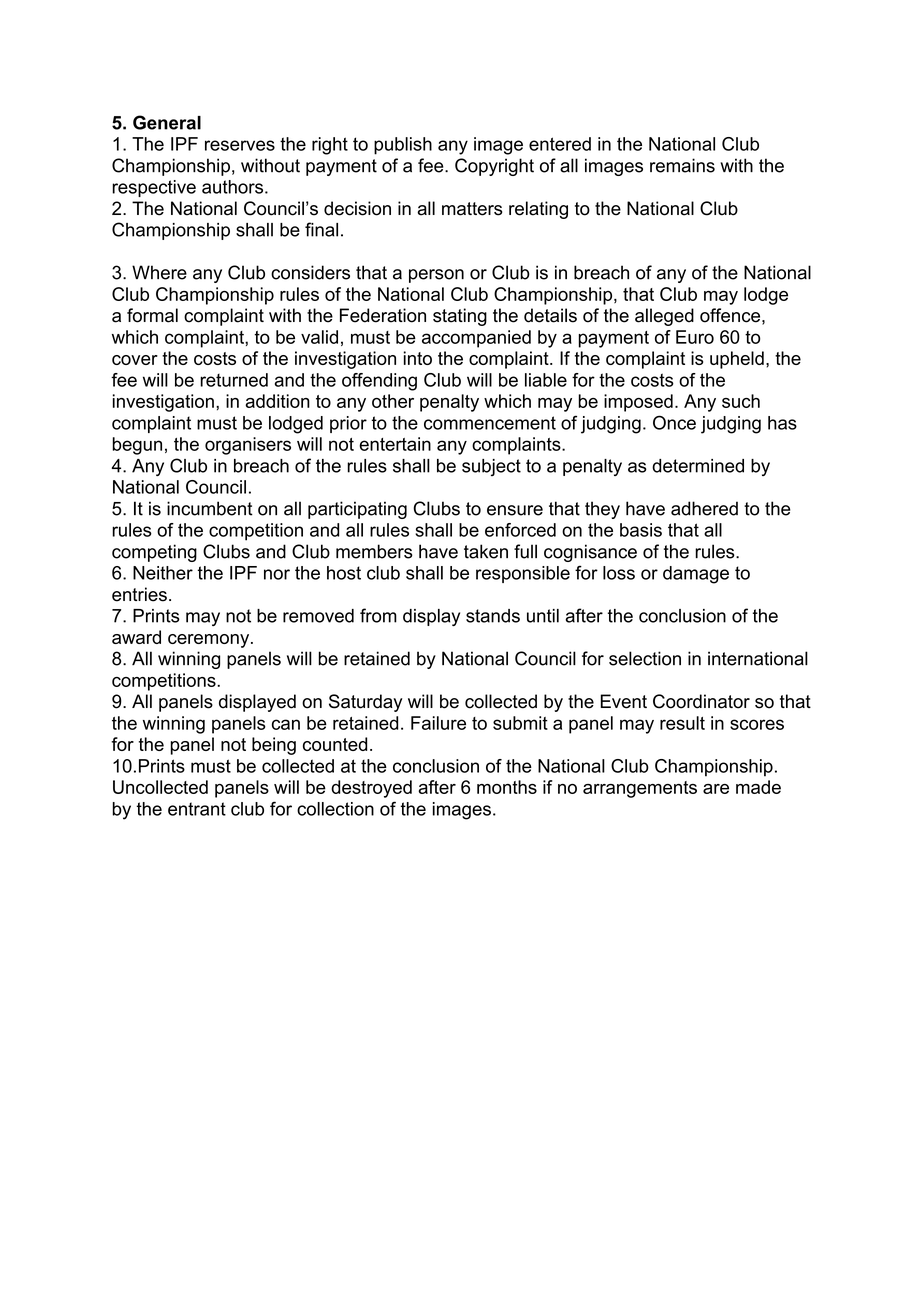 The width and height of the page is (924, 1308). What do you see at coordinates (682, 165) in the page?
I see `remains` at bounding box center [682, 165].
